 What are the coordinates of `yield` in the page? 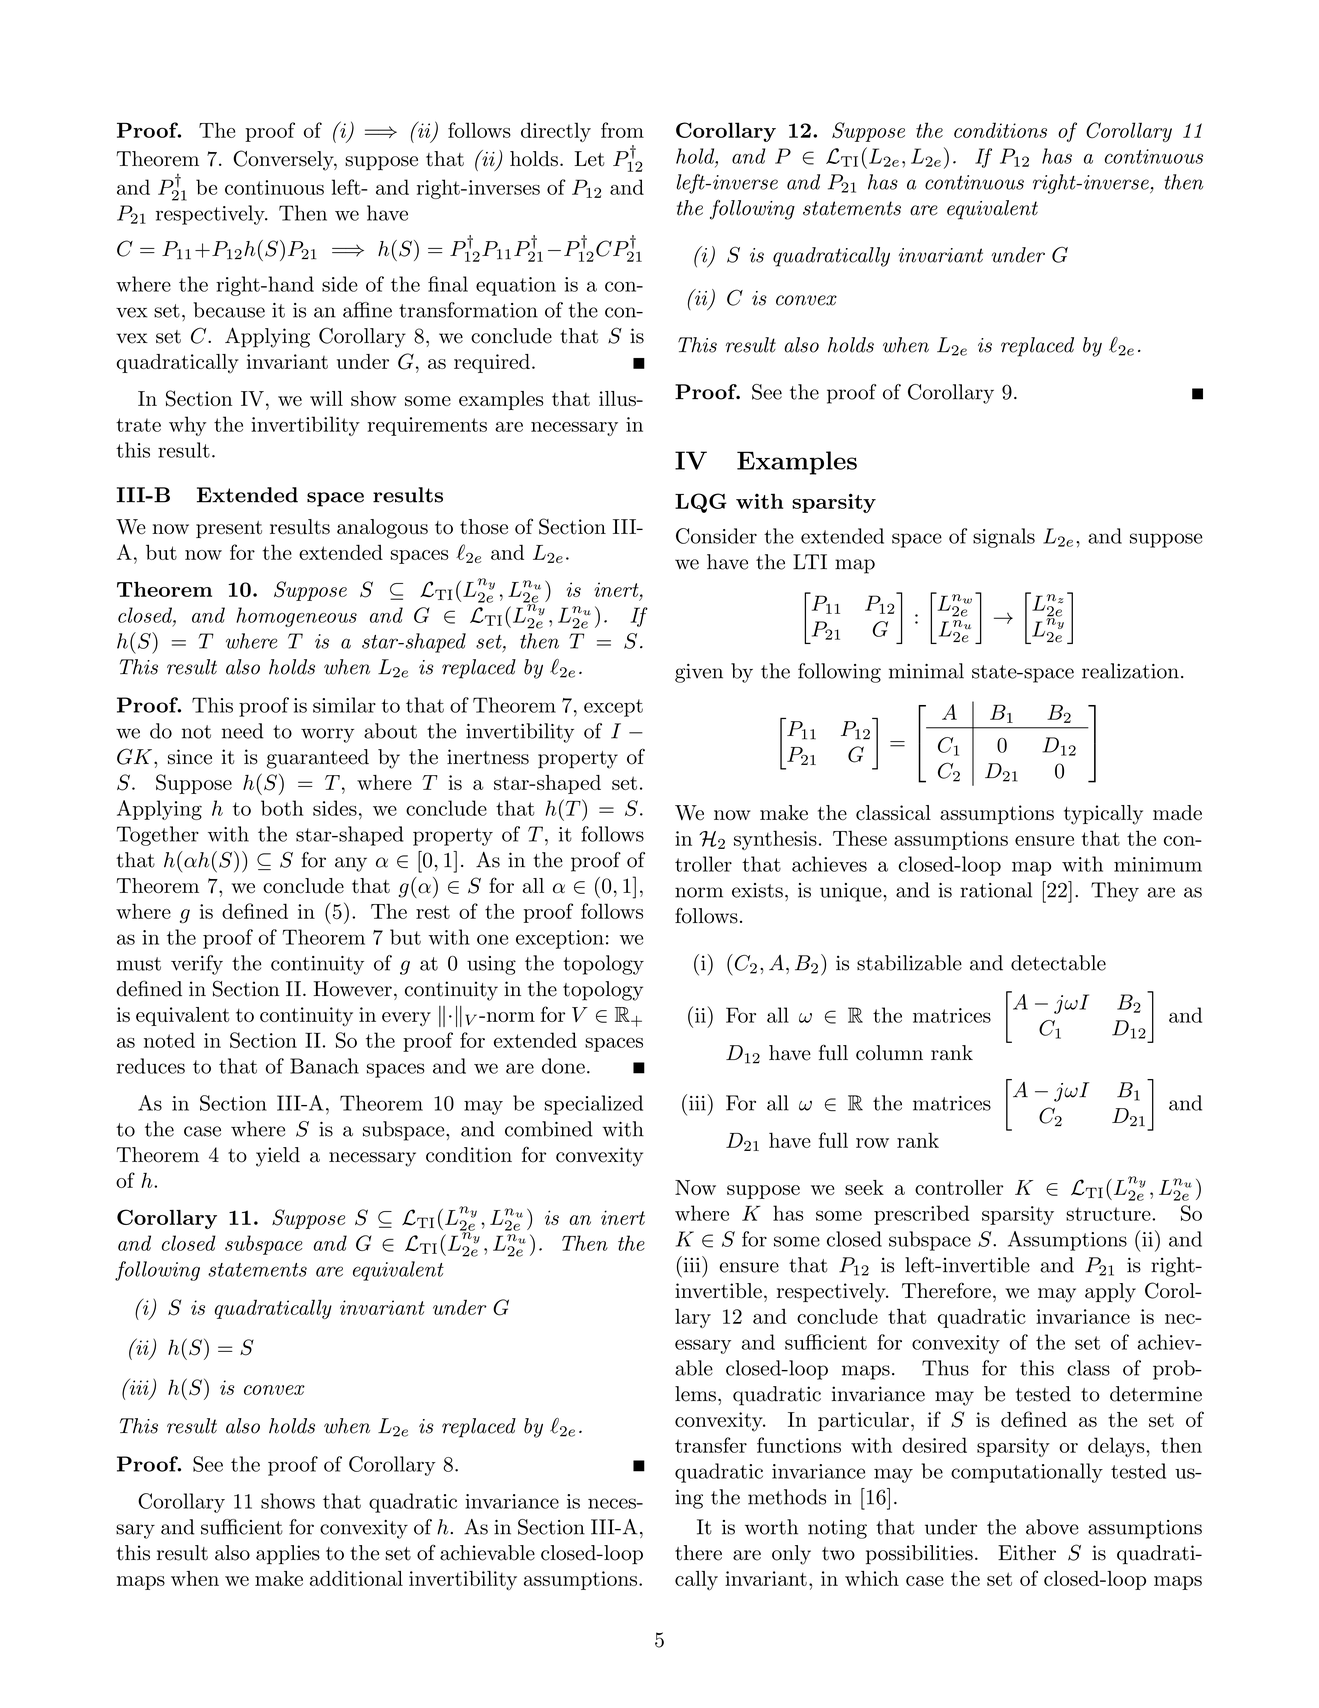 It's located at (278, 1157).
